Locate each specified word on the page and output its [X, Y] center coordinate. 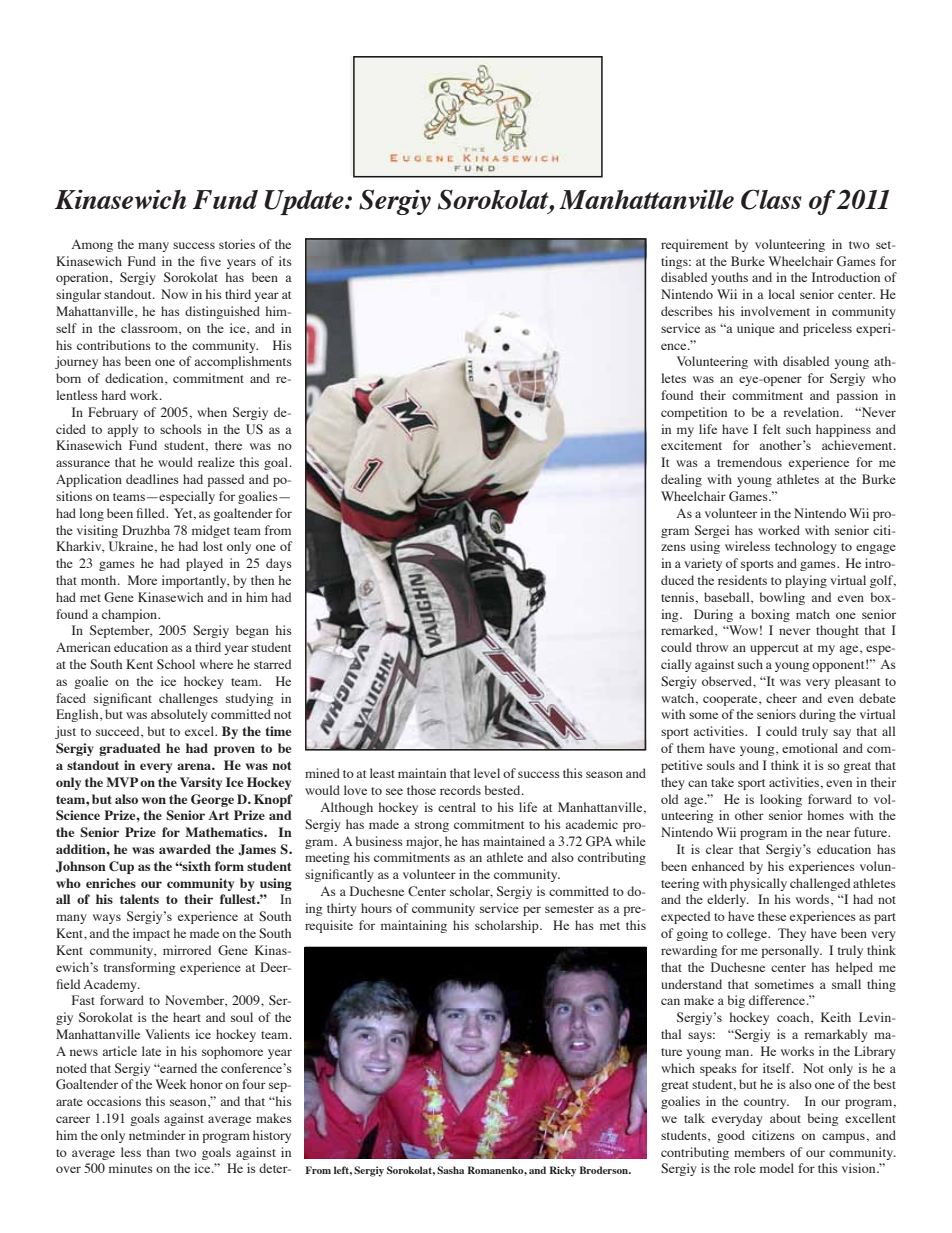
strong [432, 826]
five [210, 261]
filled [151, 513]
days [279, 564]
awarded [185, 849]
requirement [694, 245]
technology [806, 547]
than [158, 1152]
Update [305, 202]
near [838, 833]
